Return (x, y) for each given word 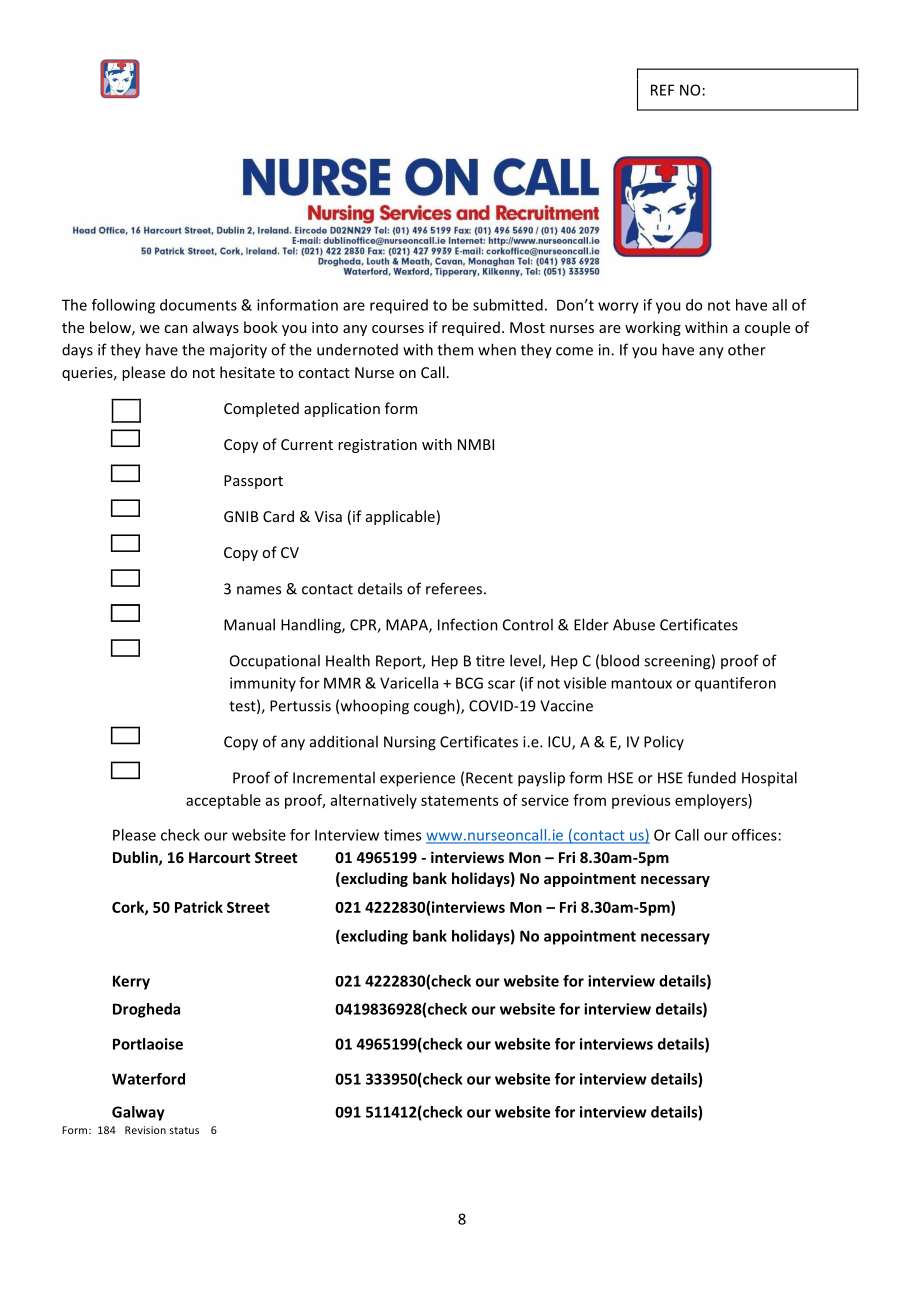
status (184, 1130)
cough (435, 707)
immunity (263, 684)
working (653, 328)
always (216, 328)
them (455, 349)
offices (754, 835)
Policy (664, 742)
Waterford (148, 1079)
